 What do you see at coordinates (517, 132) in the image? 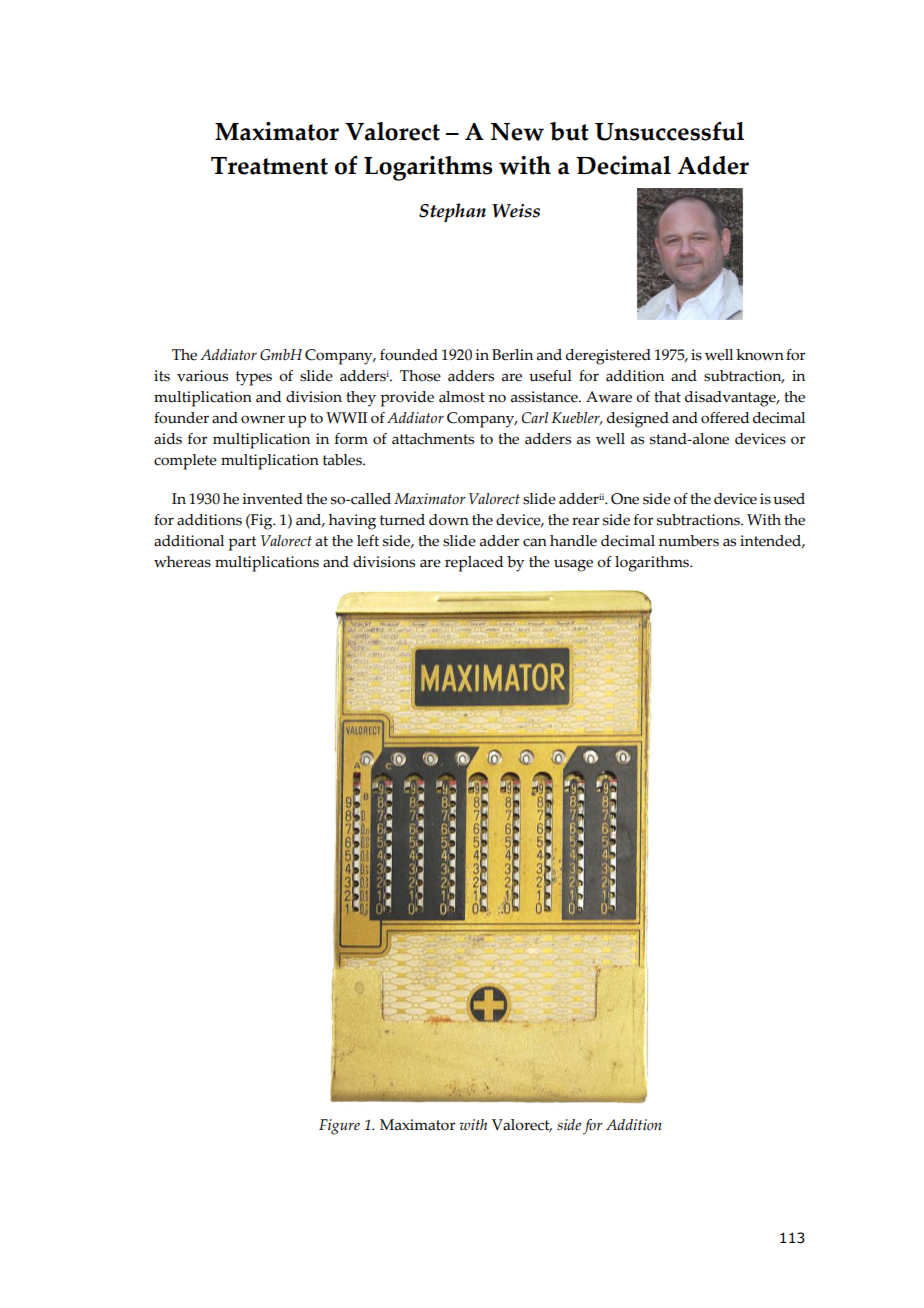
I see `New` at bounding box center [517, 132].
